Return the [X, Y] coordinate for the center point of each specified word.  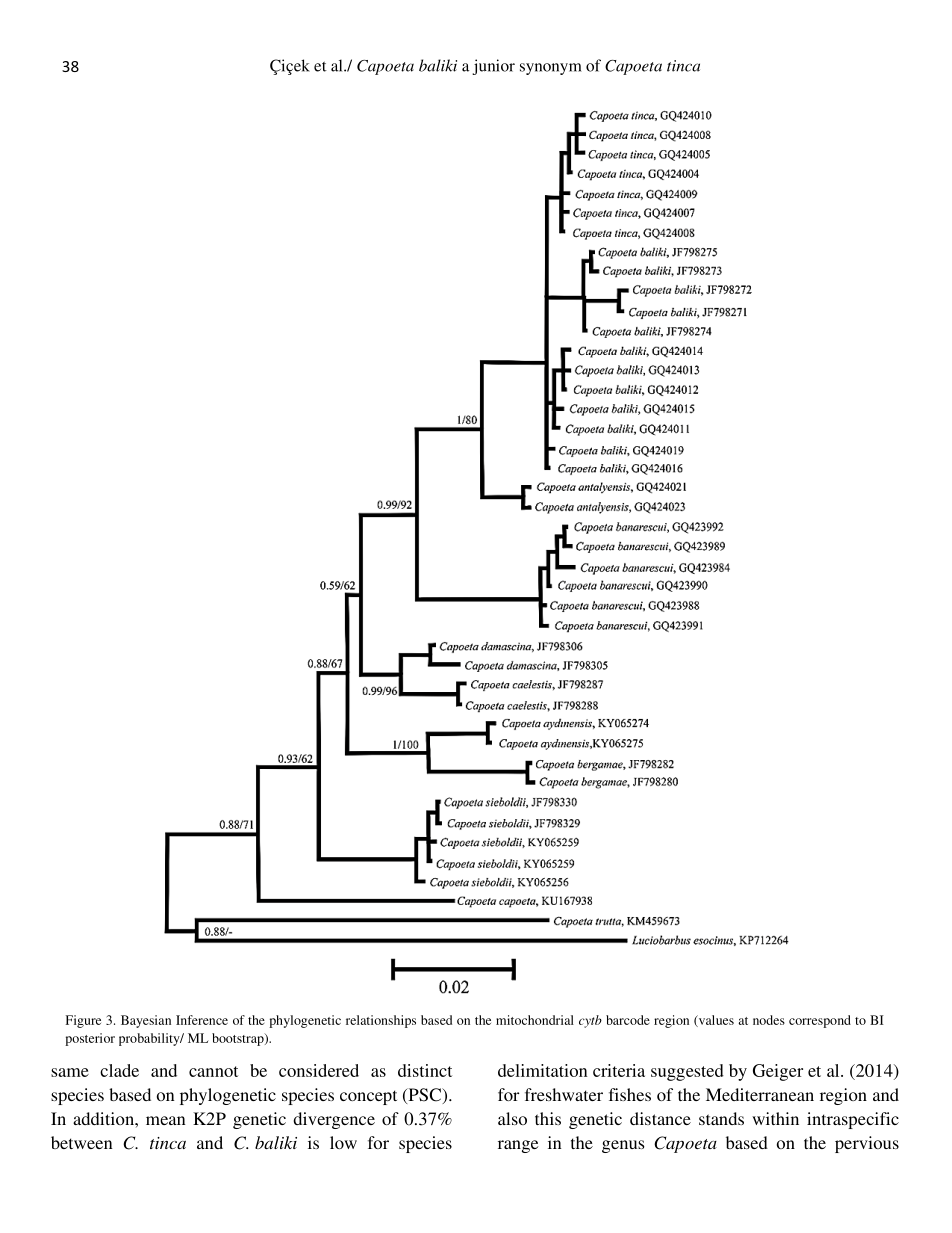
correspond [820, 1021]
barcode [628, 1020]
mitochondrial [535, 1020]
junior [493, 67]
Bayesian [146, 1021]
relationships [381, 1021]
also [512, 1118]
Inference [202, 1020]
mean [165, 1120]
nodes [769, 1020]
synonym [551, 69]
